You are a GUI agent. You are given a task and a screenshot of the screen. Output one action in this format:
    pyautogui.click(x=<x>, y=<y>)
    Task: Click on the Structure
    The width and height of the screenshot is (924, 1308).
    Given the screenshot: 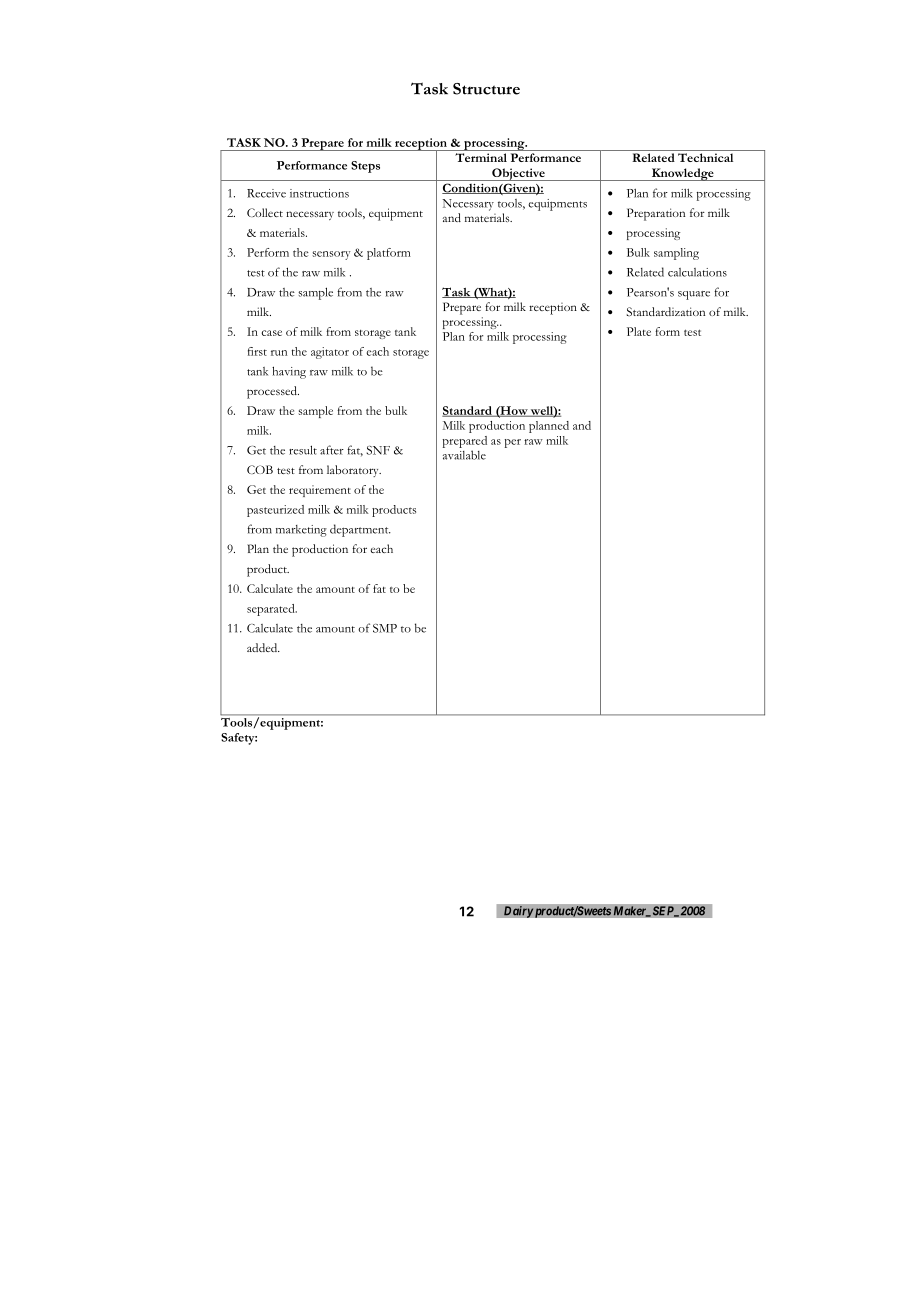 What is the action you would take?
    pyautogui.click(x=486, y=89)
